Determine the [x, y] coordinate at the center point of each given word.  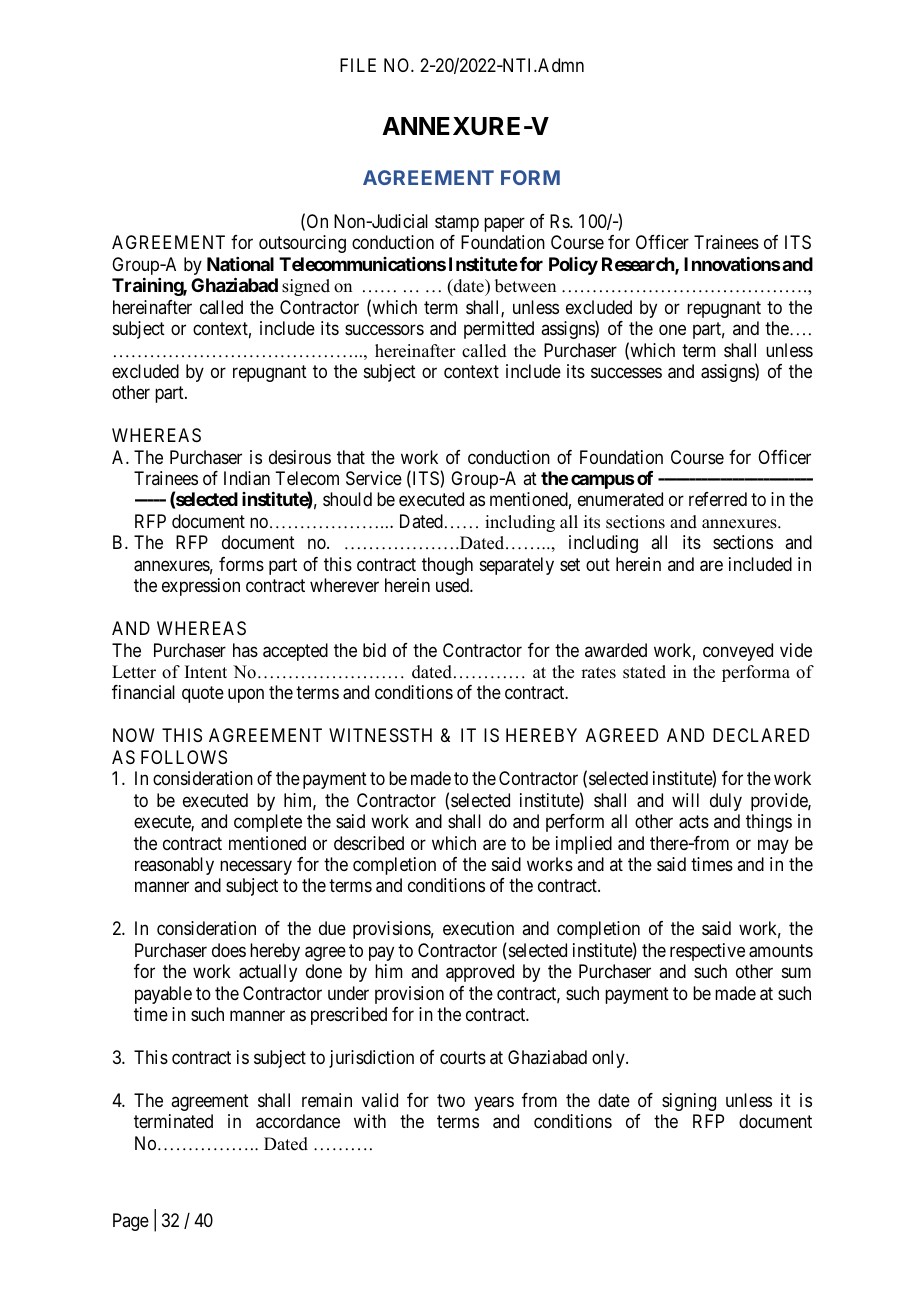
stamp [457, 223]
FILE [358, 65]
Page [131, 1222]
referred [718, 499]
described [369, 843]
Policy [573, 266]
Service [374, 478]
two [451, 1100]
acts [694, 822]
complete [268, 823]
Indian [247, 478]
